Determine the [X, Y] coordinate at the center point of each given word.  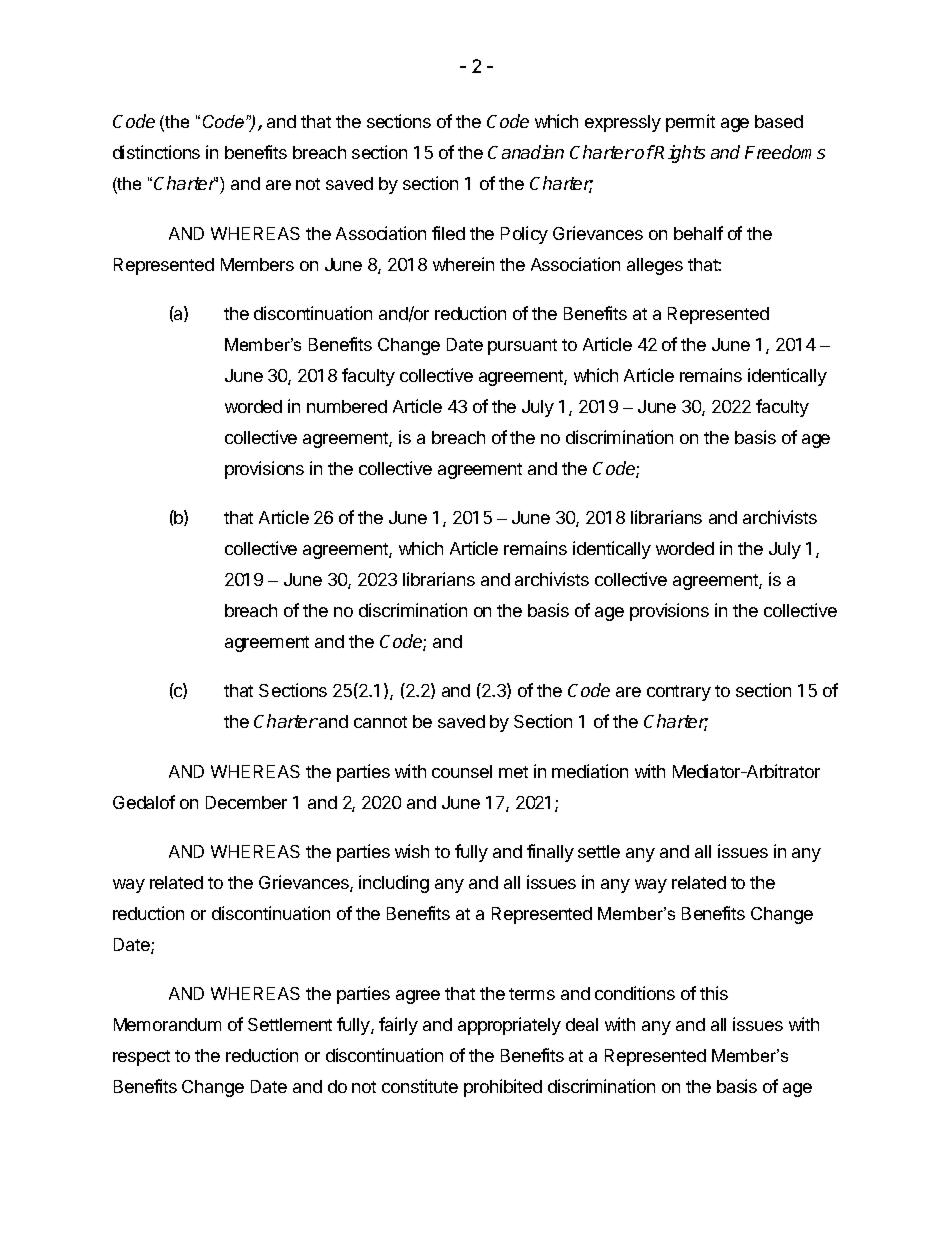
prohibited [503, 1088]
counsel [462, 771]
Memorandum [167, 1024]
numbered [347, 406]
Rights [679, 154]
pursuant [522, 347]
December [246, 802]
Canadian [526, 152]
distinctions [156, 152]
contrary [679, 693]
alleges [655, 266]
